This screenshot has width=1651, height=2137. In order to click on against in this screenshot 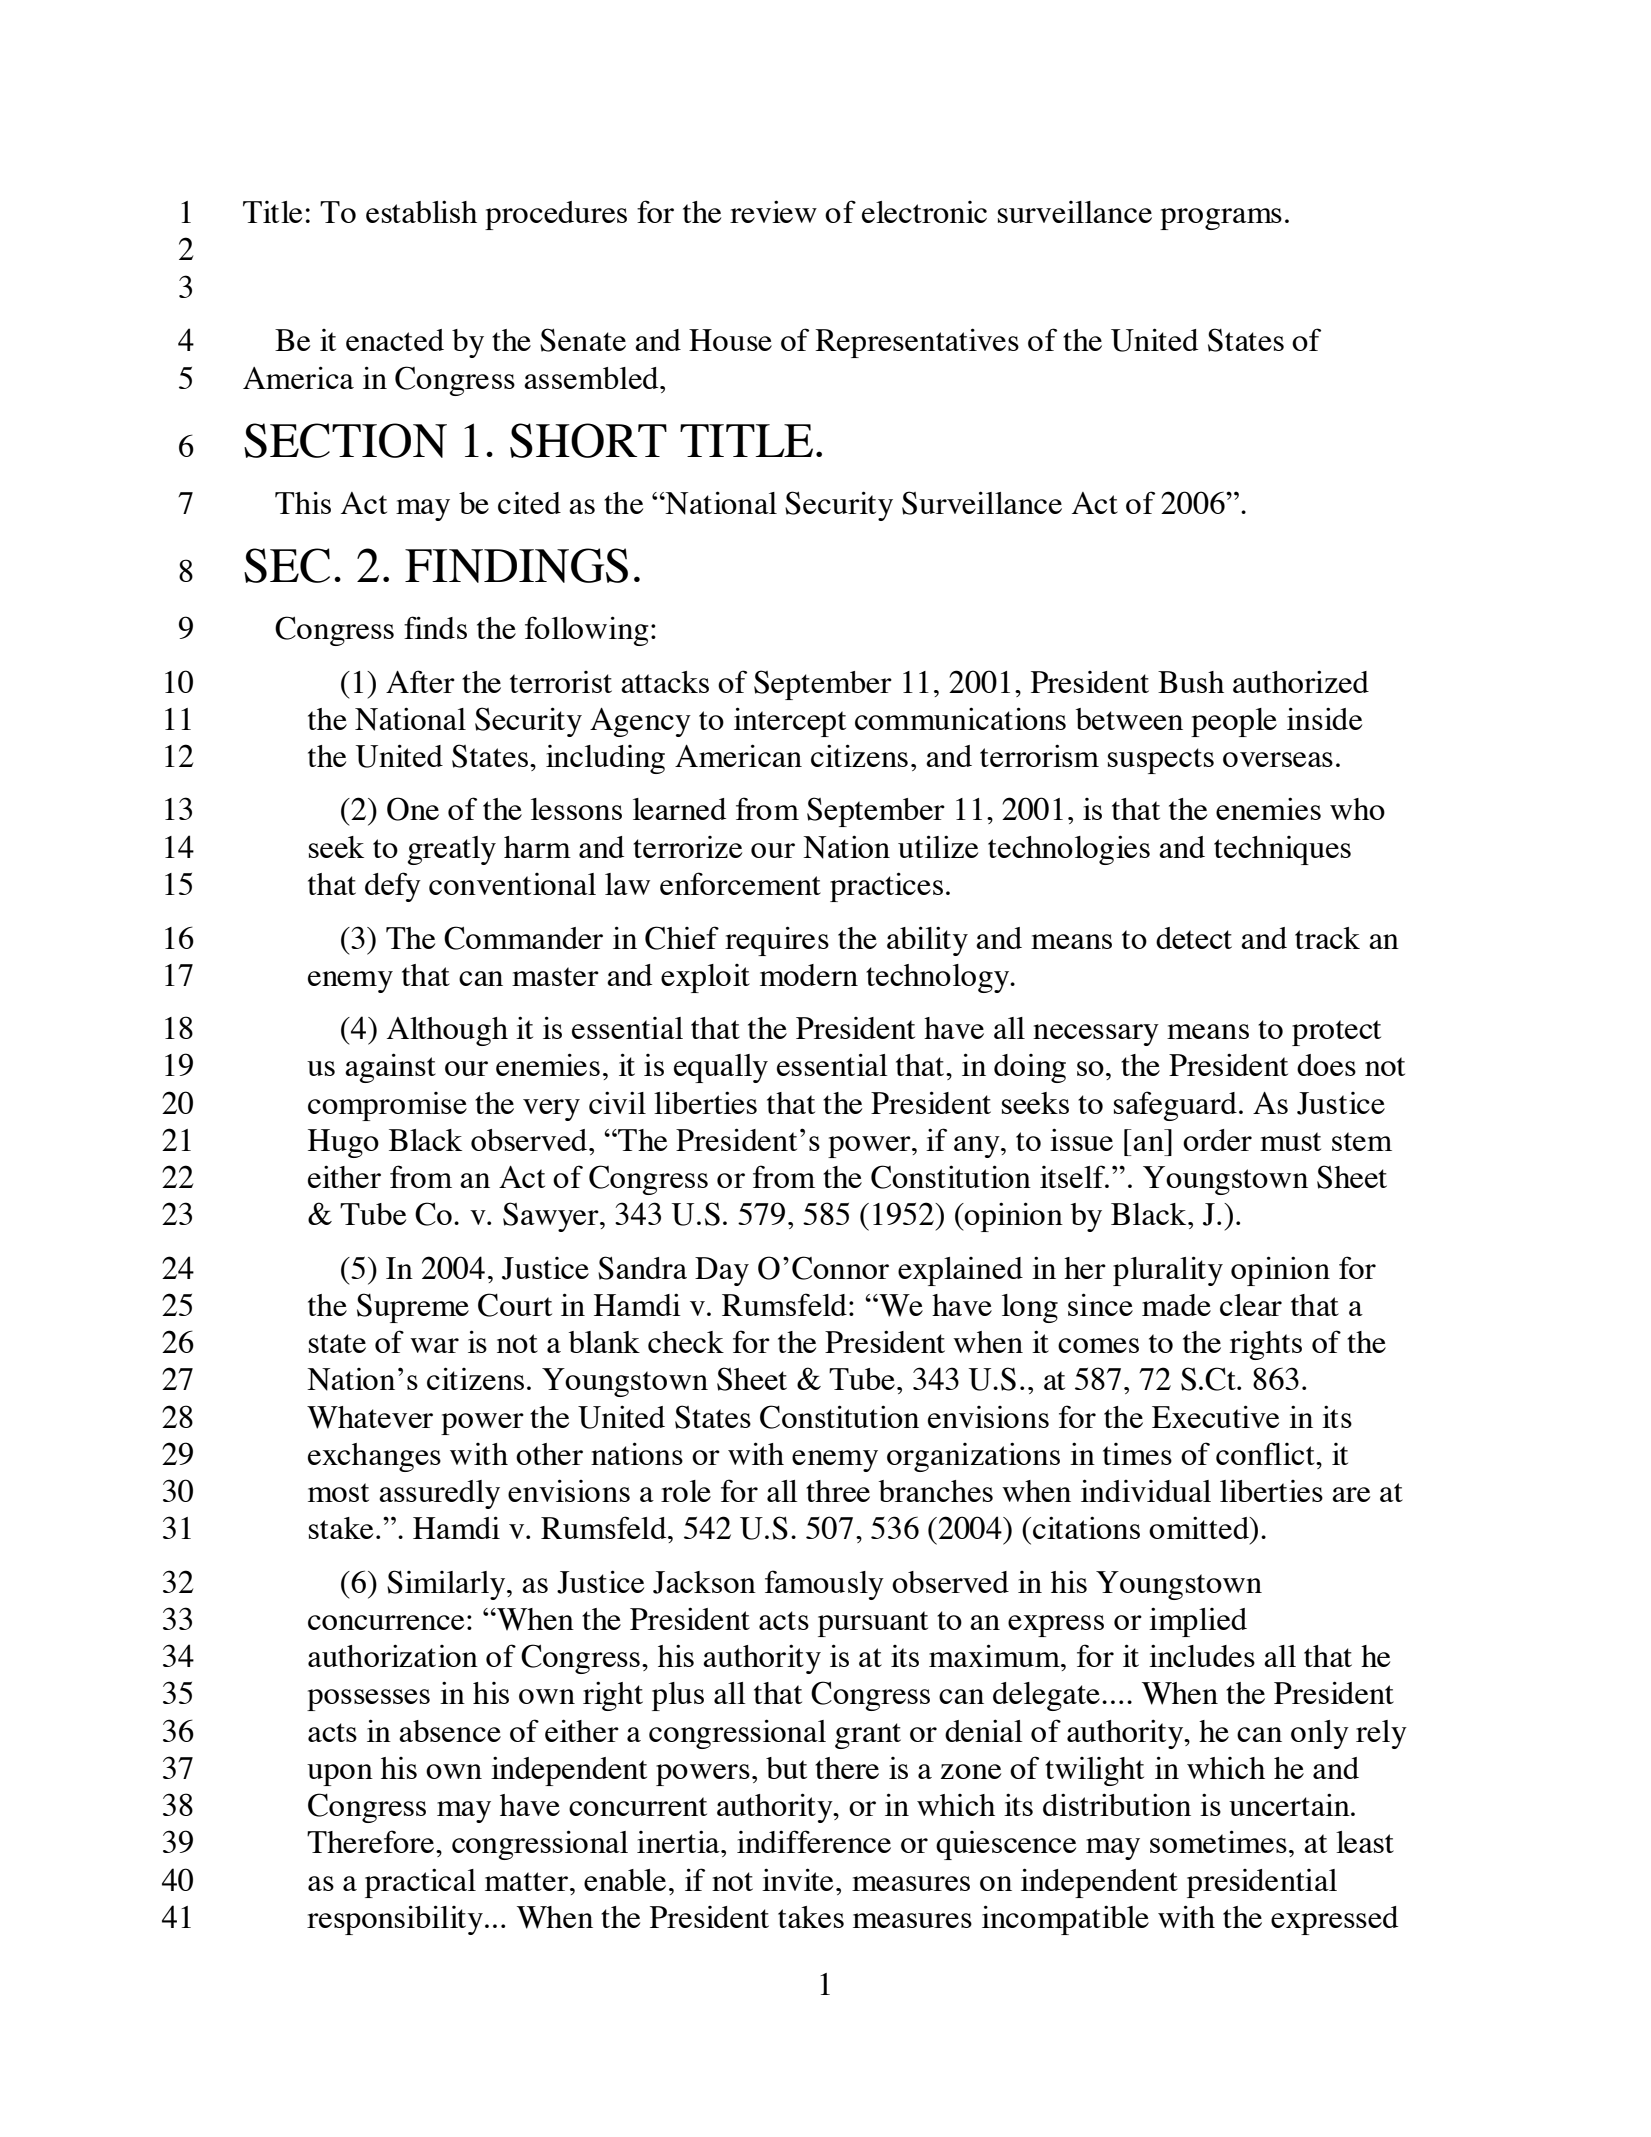, I will do `click(390, 1068)`.
